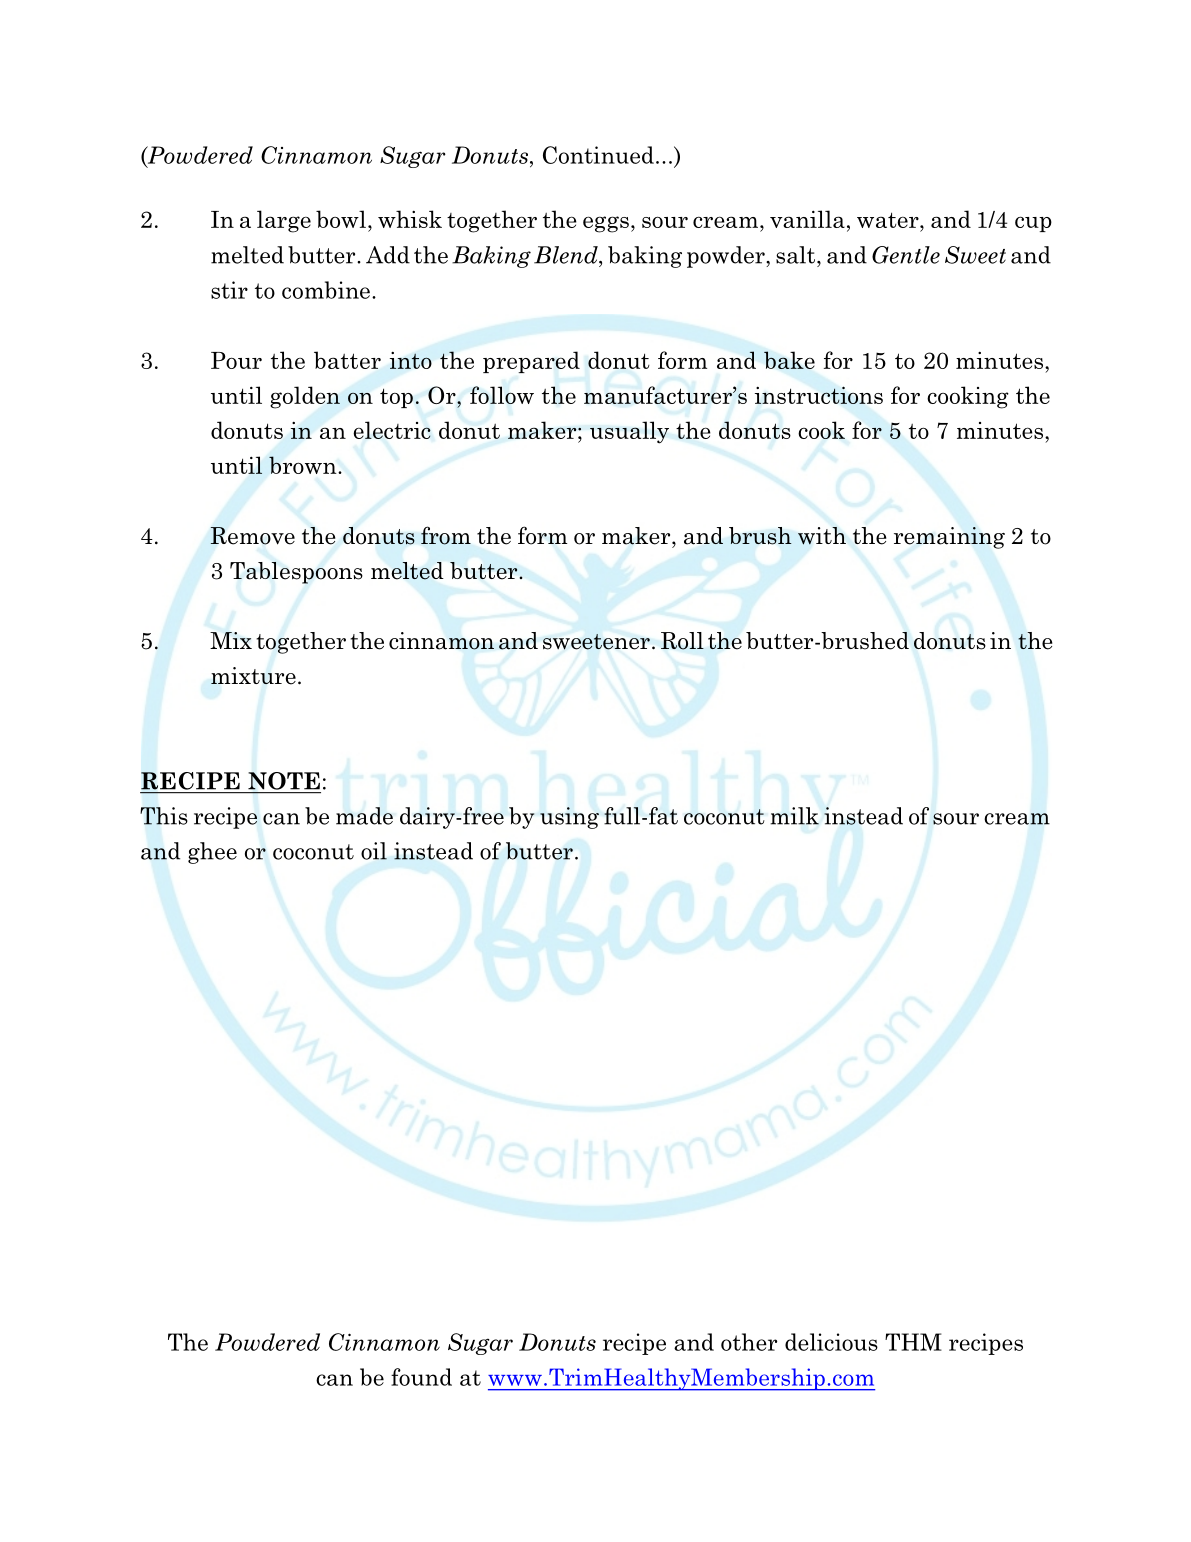 Image resolution: width=1191 pixels, height=1542 pixels. What do you see at coordinates (304, 465) in the page?
I see `brown` at bounding box center [304, 465].
